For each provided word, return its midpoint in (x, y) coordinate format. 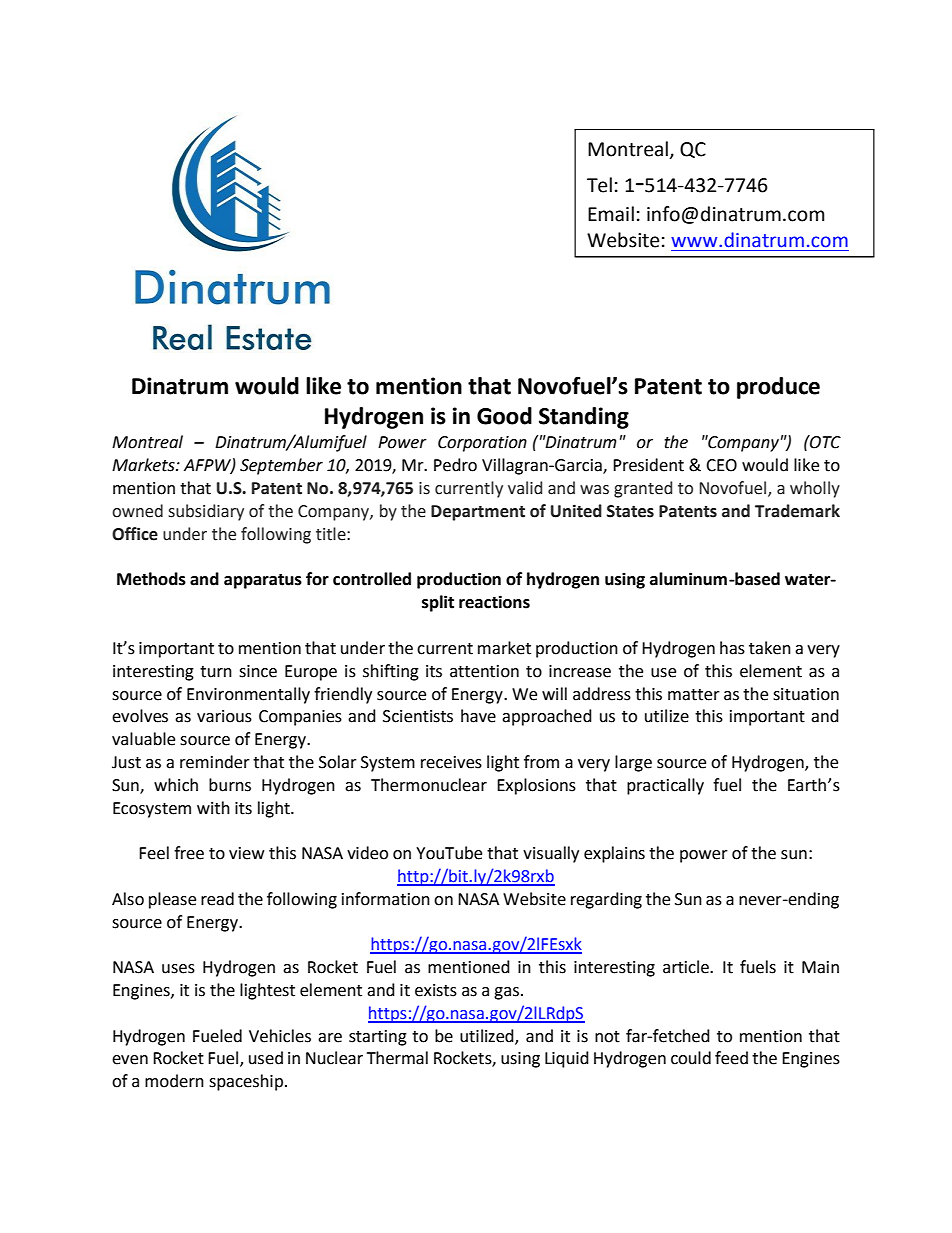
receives (451, 762)
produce (778, 388)
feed (731, 1058)
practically (665, 786)
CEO (721, 465)
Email (611, 214)
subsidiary (206, 512)
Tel (599, 185)
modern (174, 1081)
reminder (215, 762)
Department (478, 513)
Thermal (397, 1058)
